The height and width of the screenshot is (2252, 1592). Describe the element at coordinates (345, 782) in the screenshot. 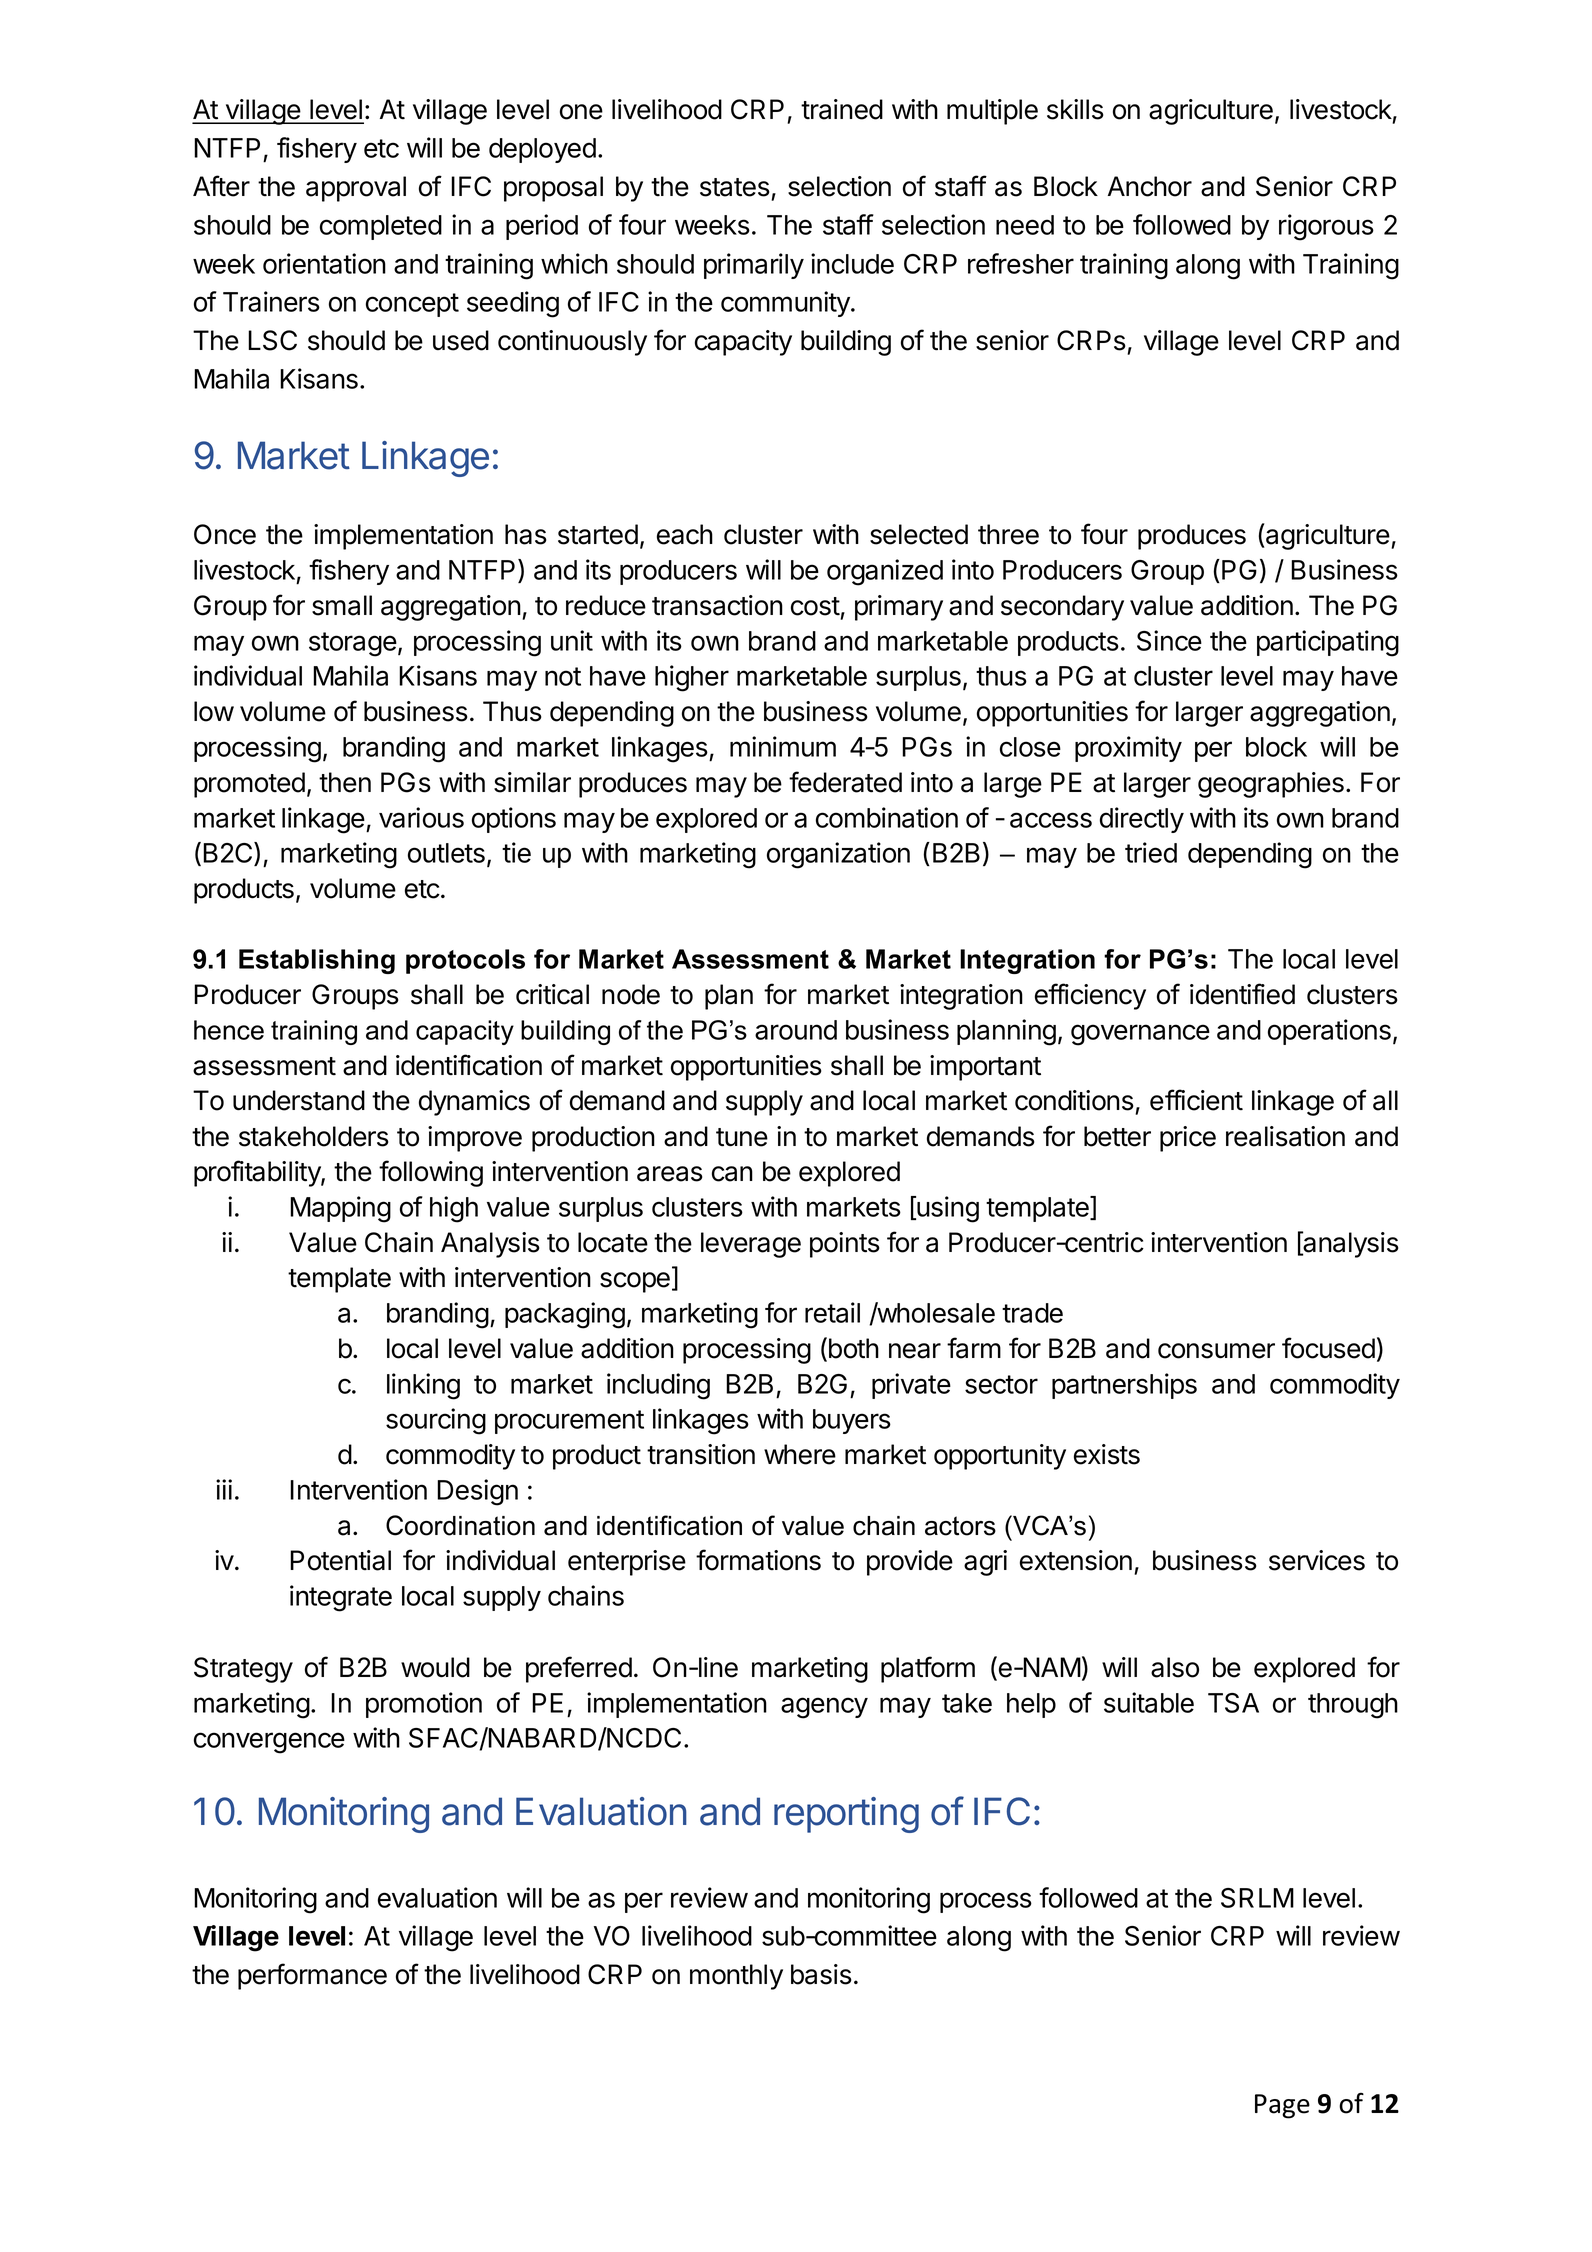

I see `then` at that location.
